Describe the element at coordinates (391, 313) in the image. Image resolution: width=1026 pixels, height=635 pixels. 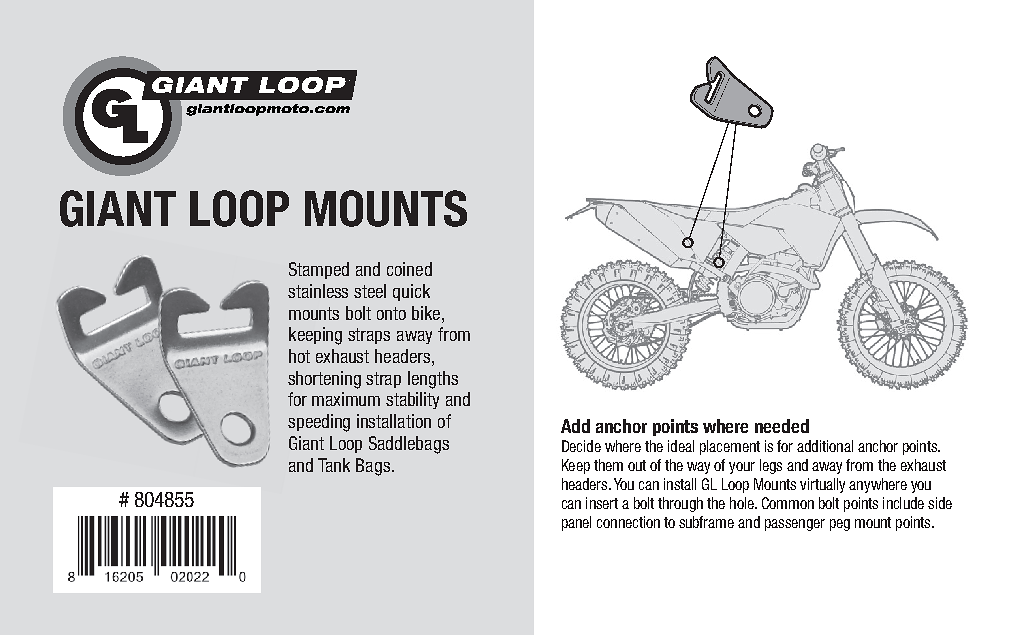
I see `onto` at that location.
